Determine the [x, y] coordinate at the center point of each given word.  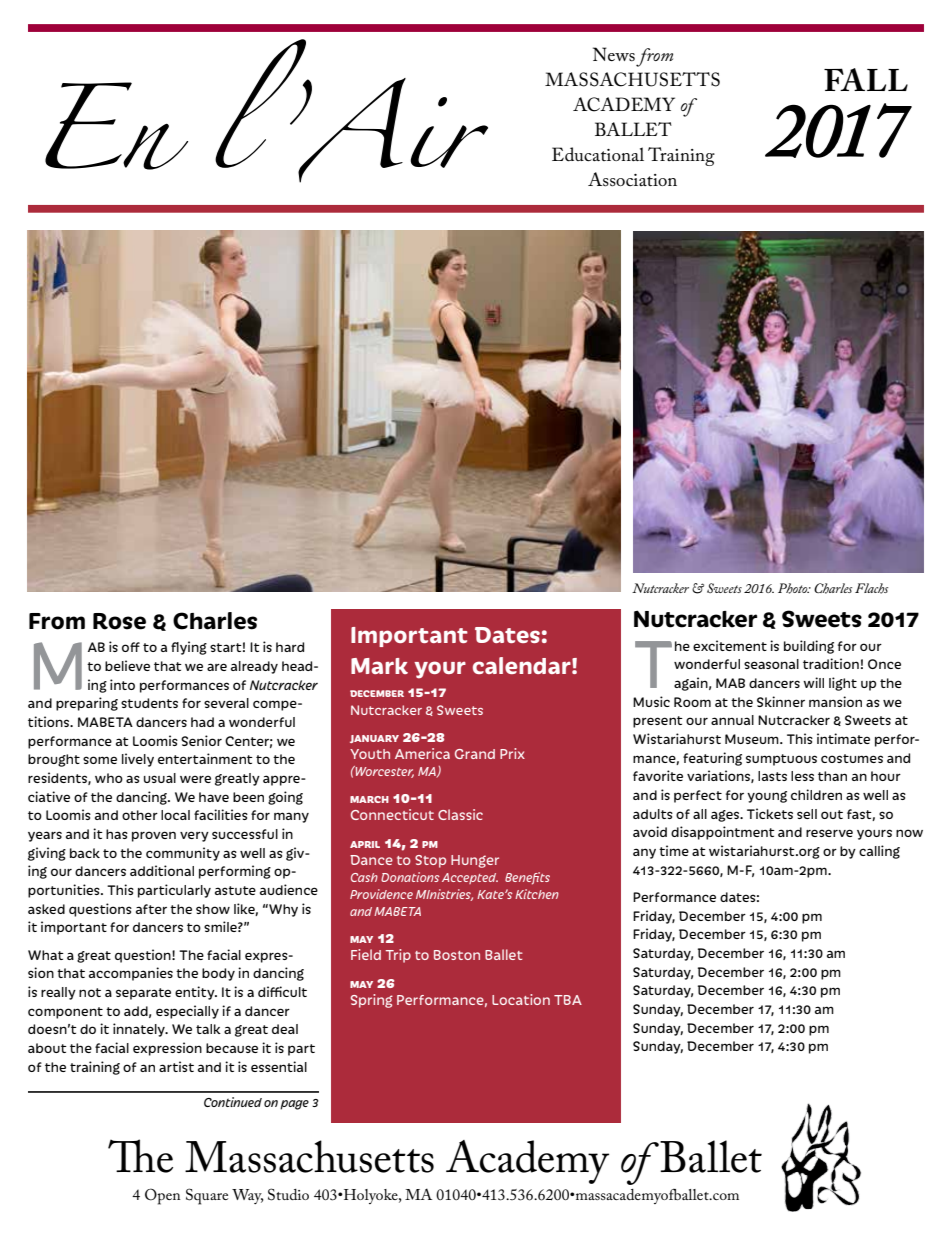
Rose [119, 621]
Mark [379, 666]
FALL [866, 79]
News [614, 54]
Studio [288, 1194]
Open [162, 1196]
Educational [598, 154]
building [809, 647]
